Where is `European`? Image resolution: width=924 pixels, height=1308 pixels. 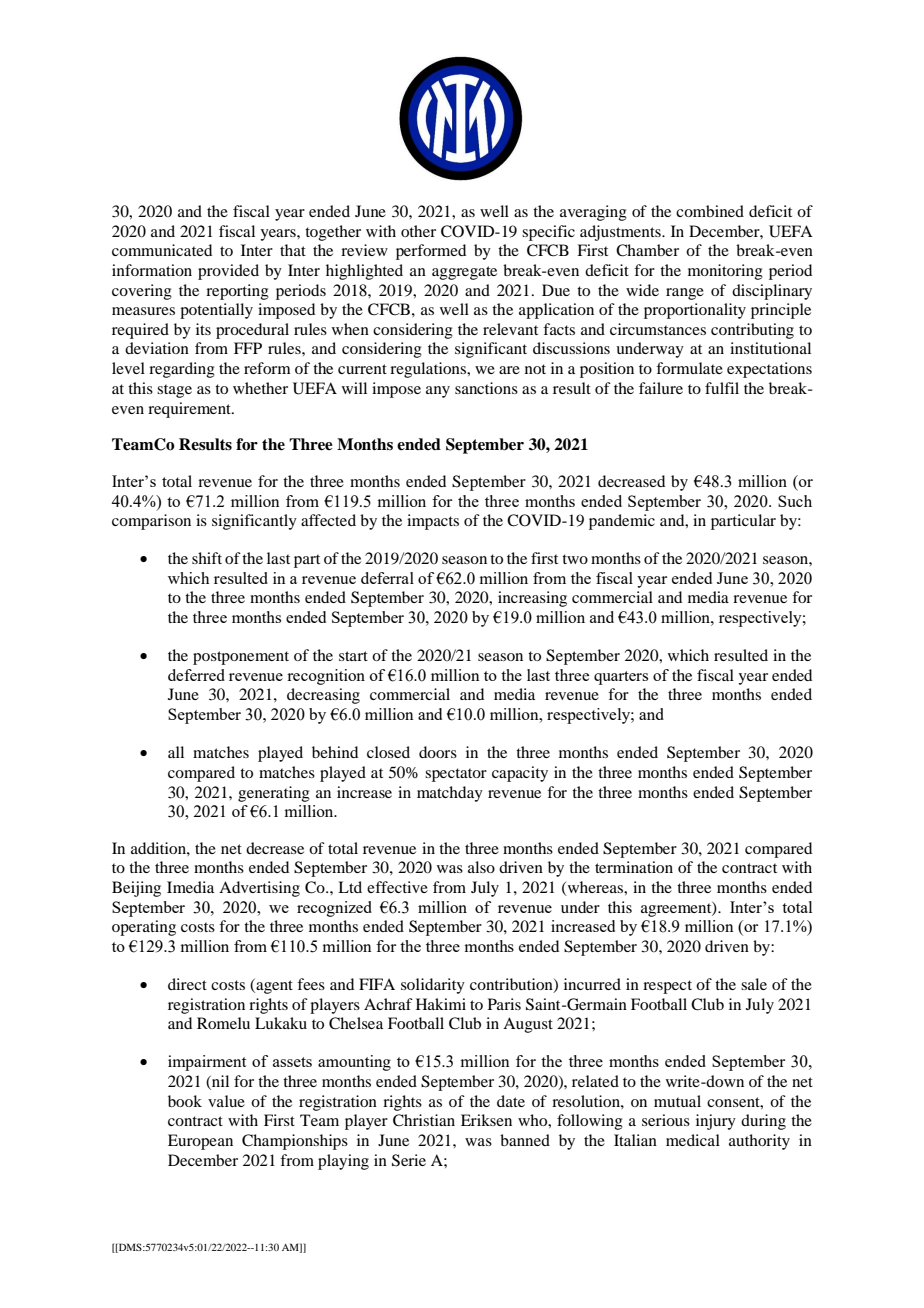
European is located at coordinates (200, 1142).
